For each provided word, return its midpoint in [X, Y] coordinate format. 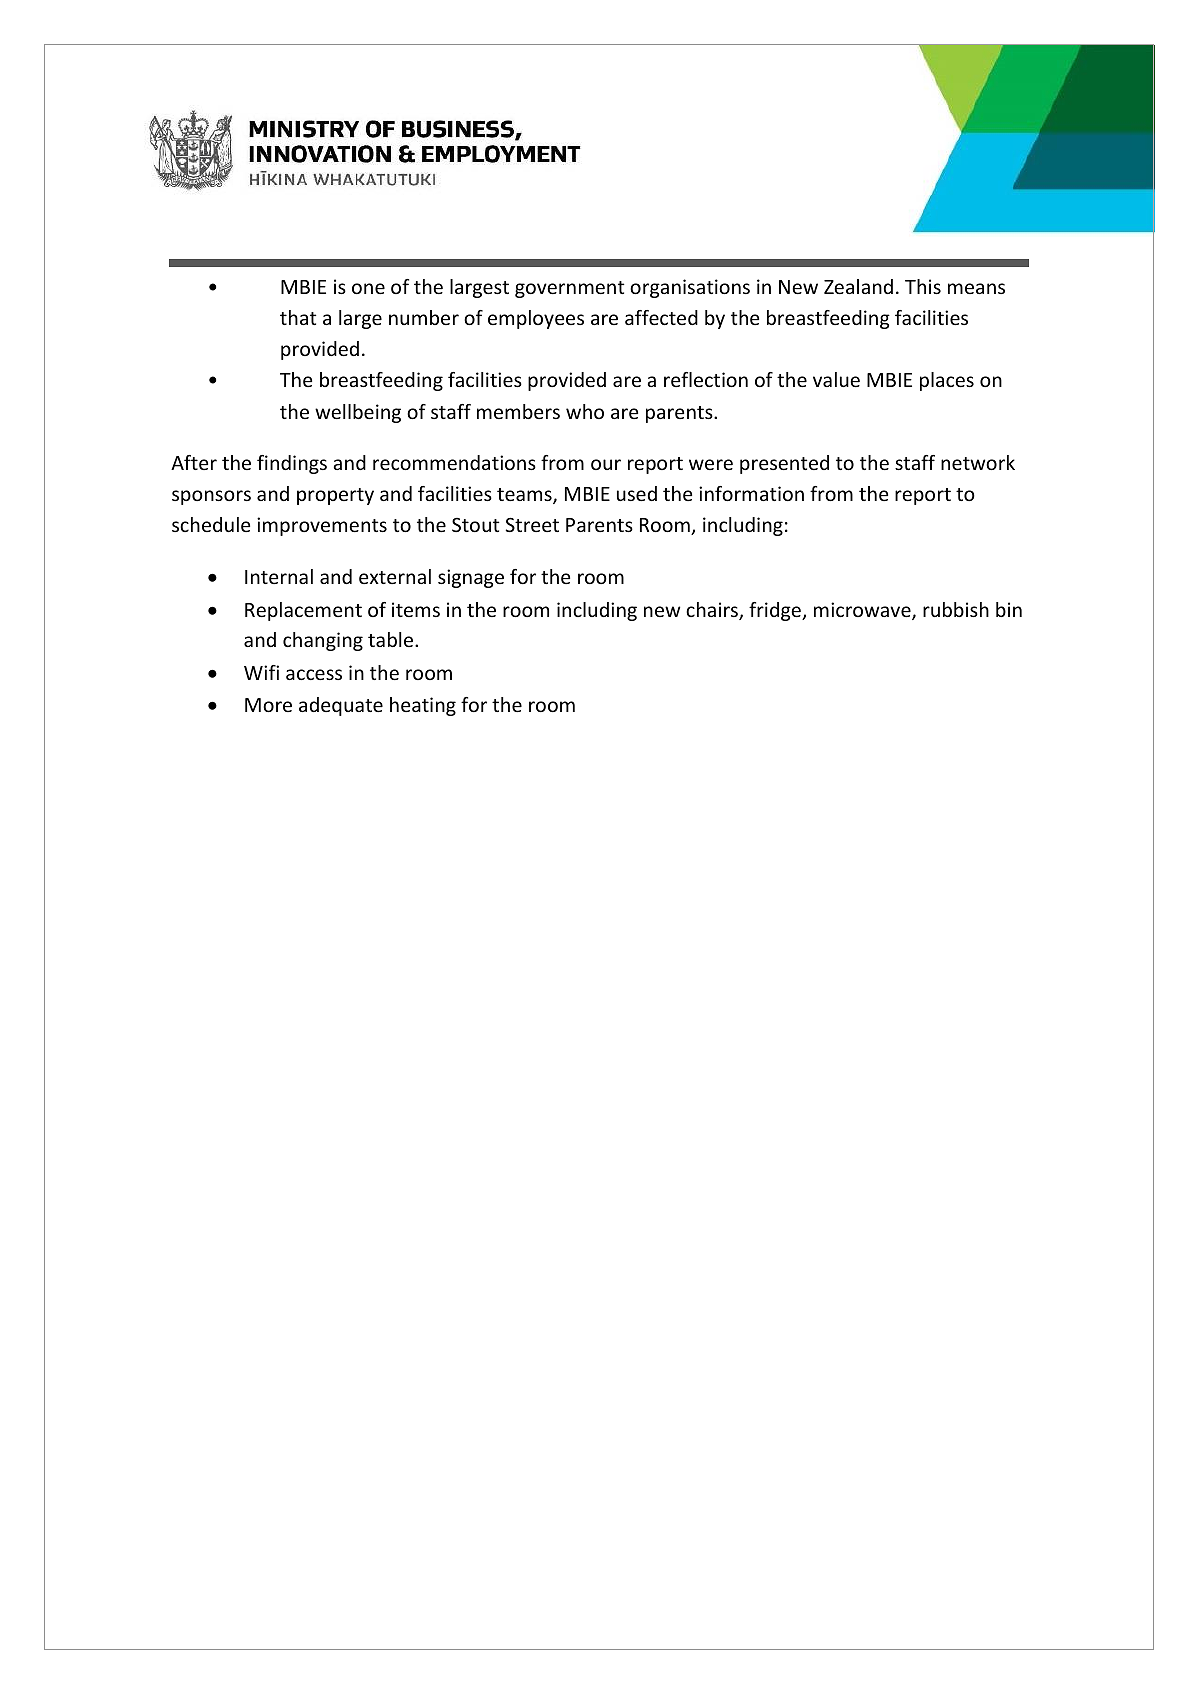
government [570, 289]
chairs [713, 611]
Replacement [303, 611]
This [923, 286]
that [298, 317]
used [637, 493]
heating [423, 706]
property [335, 496]
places [947, 381]
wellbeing [358, 413]
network [978, 462]
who [585, 411]
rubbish [956, 609]
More [268, 705]
